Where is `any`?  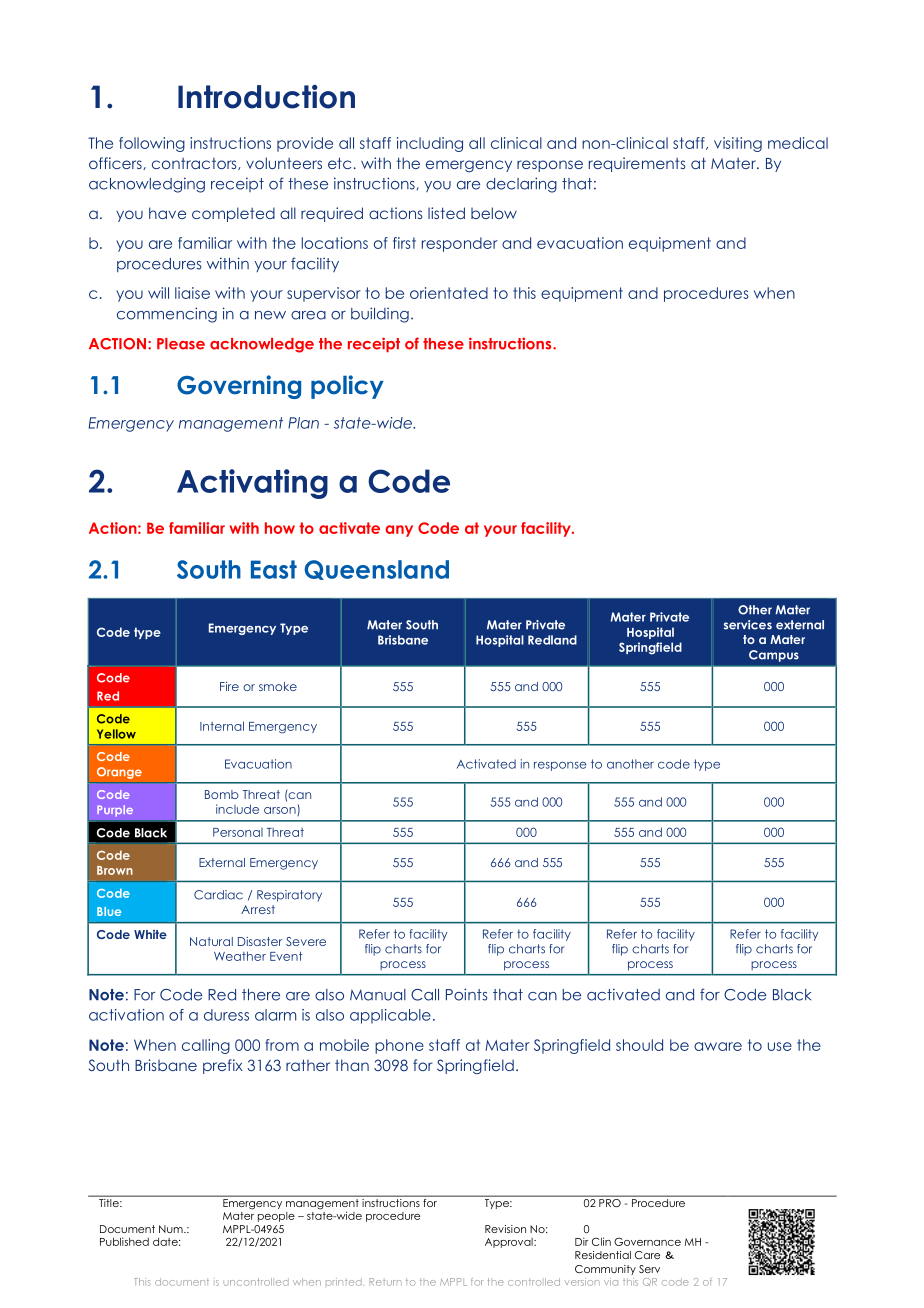 any is located at coordinates (399, 531).
